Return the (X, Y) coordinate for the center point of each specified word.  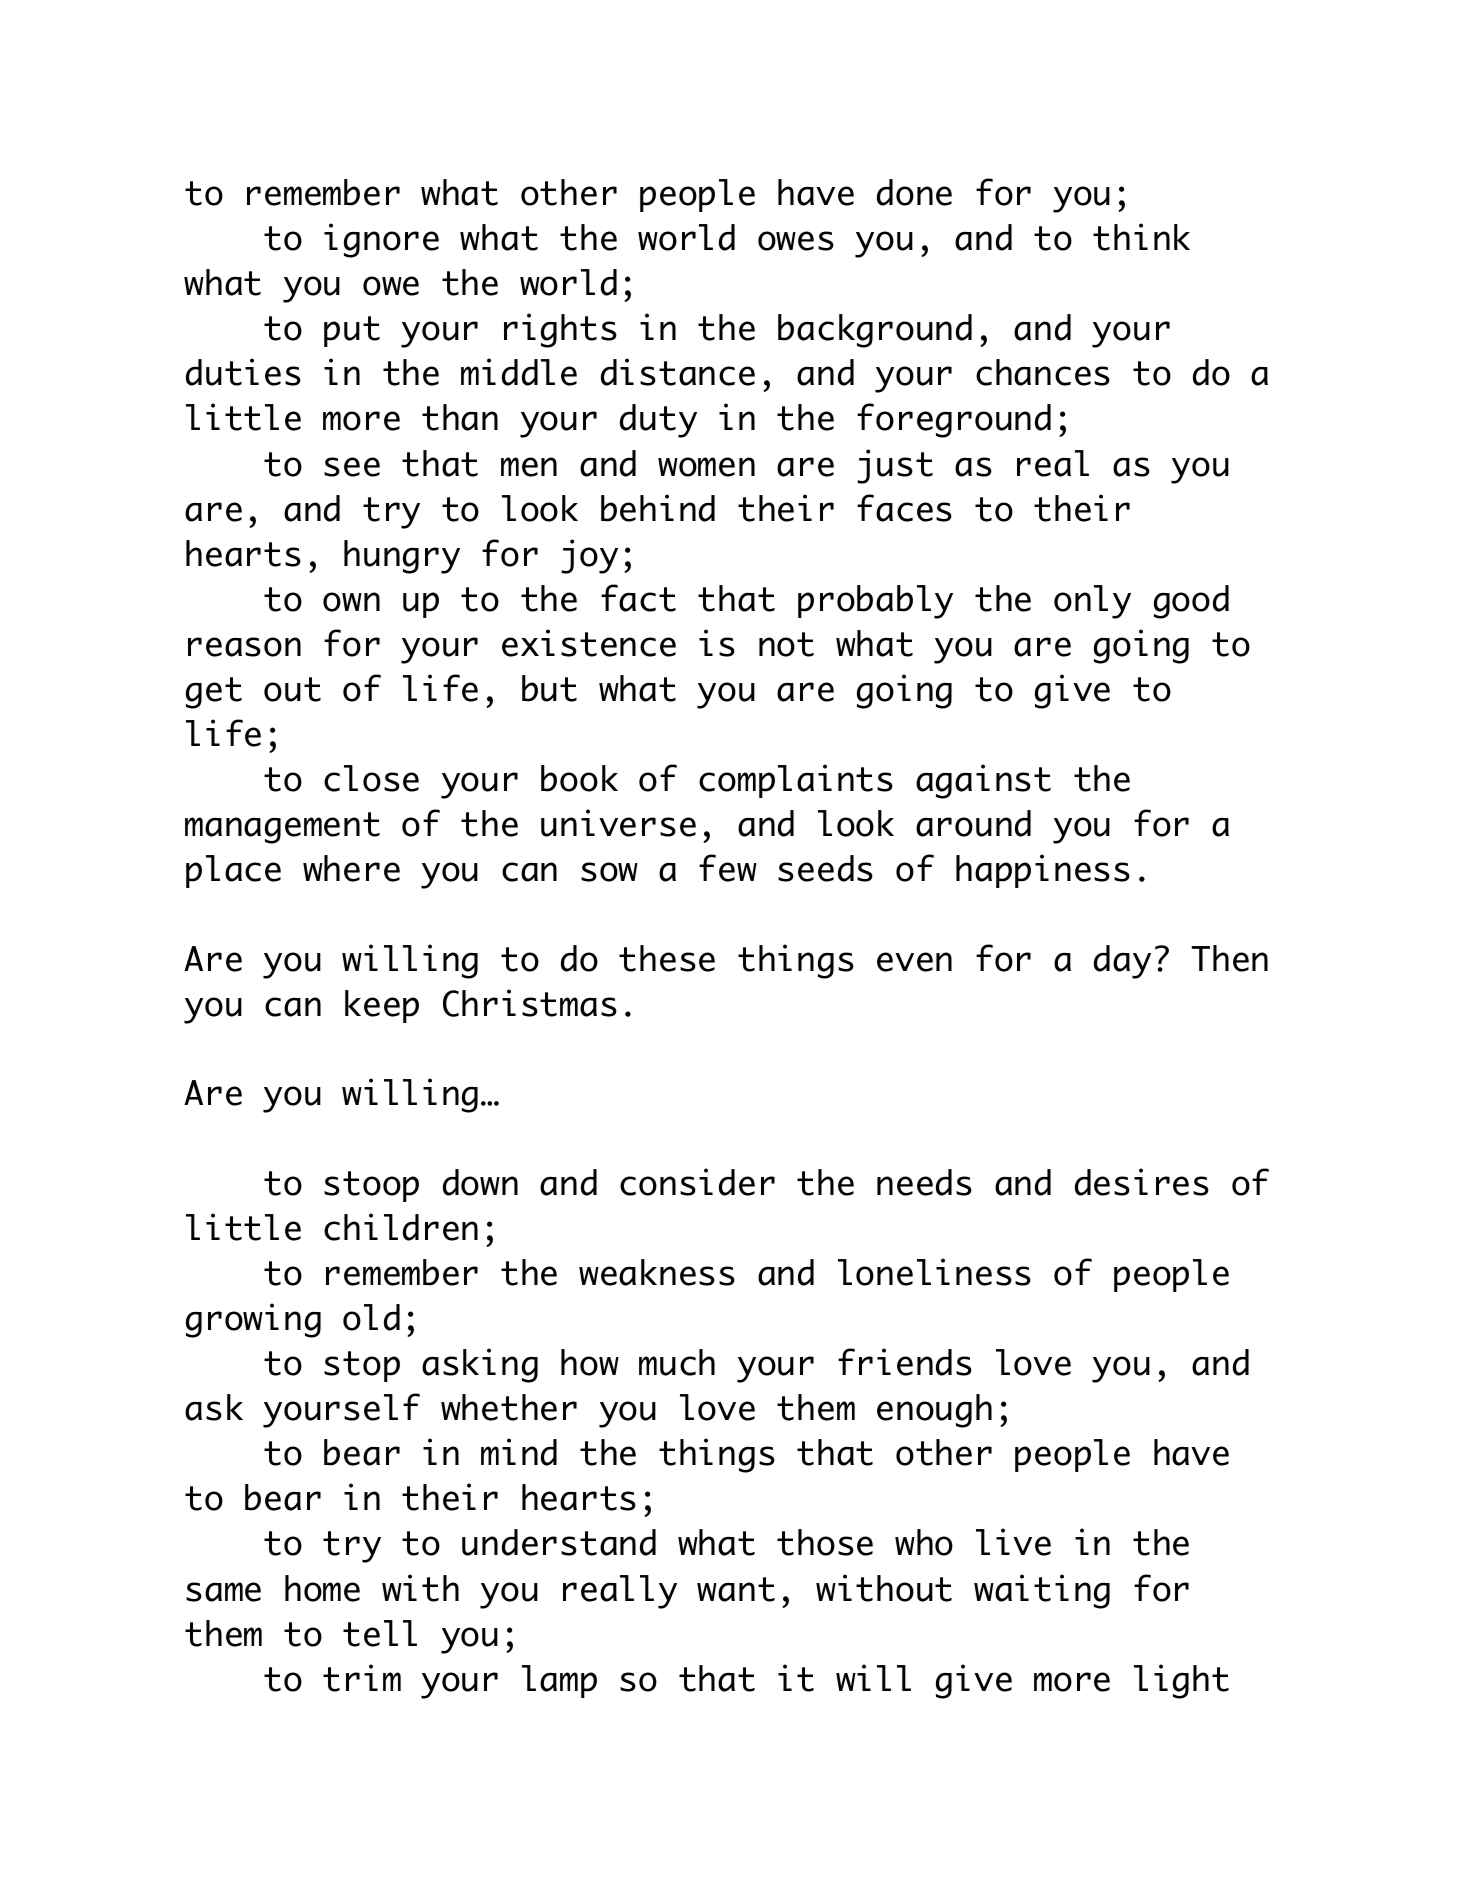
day (1122, 962)
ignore (381, 240)
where (351, 868)
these (667, 958)
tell (380, 1633)
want (736, 1589)
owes (796, 241)
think (1141, 237)
